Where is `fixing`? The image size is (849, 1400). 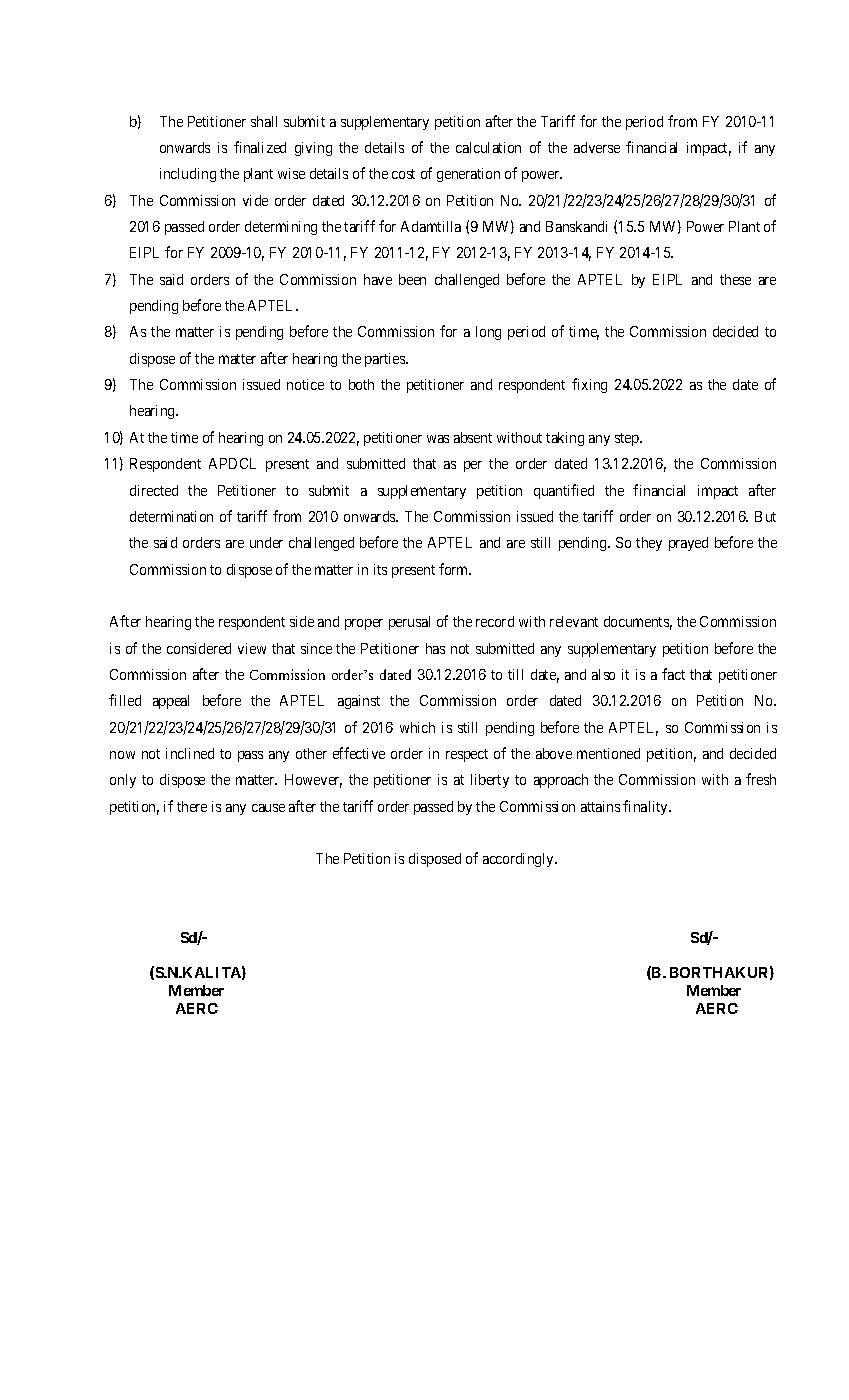
fixing is located at coordinates (589, 385).
